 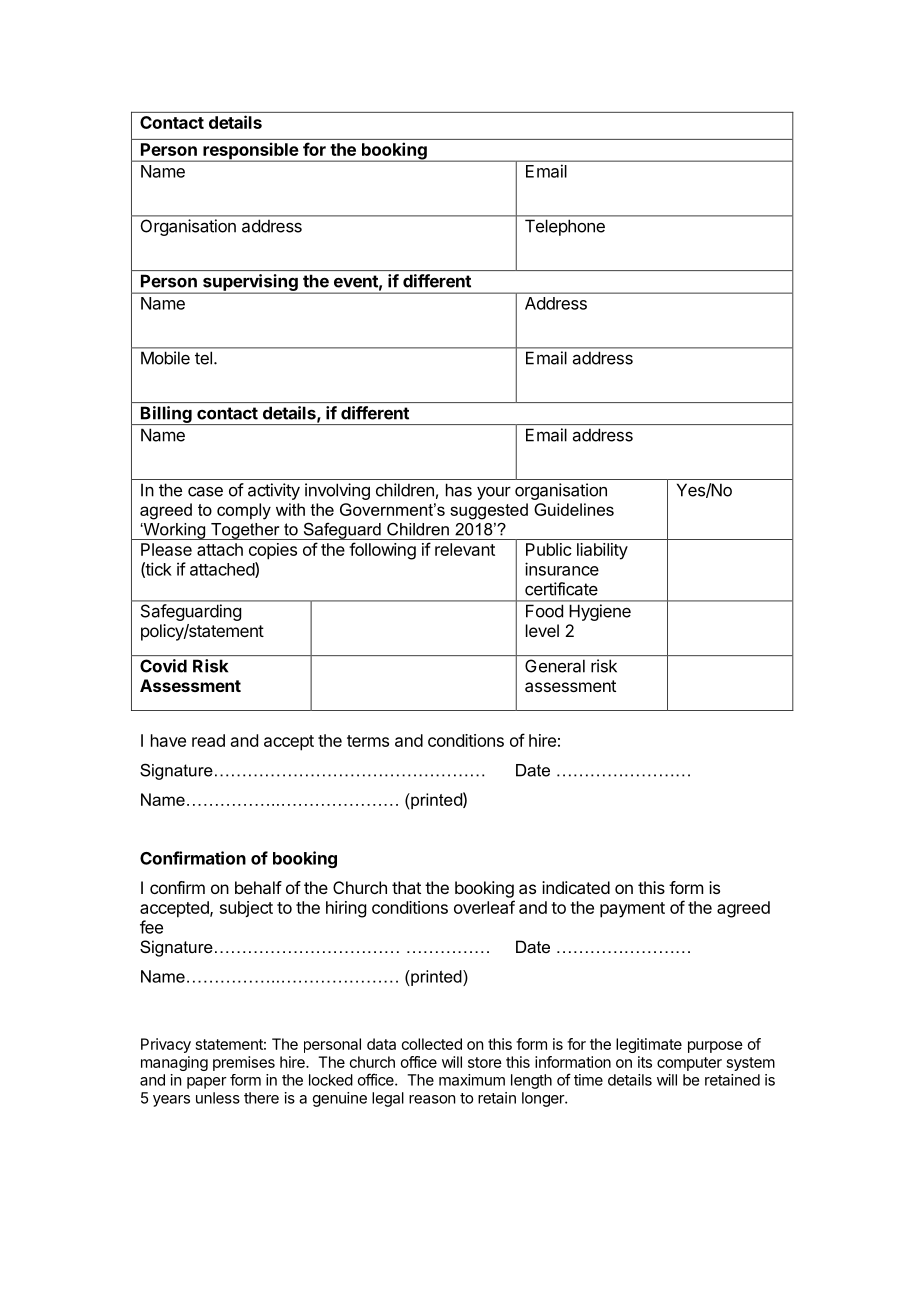 What do you see at coordinates (258, 887) in the page?
I see `behalf` at bounding box center [258, 887].
